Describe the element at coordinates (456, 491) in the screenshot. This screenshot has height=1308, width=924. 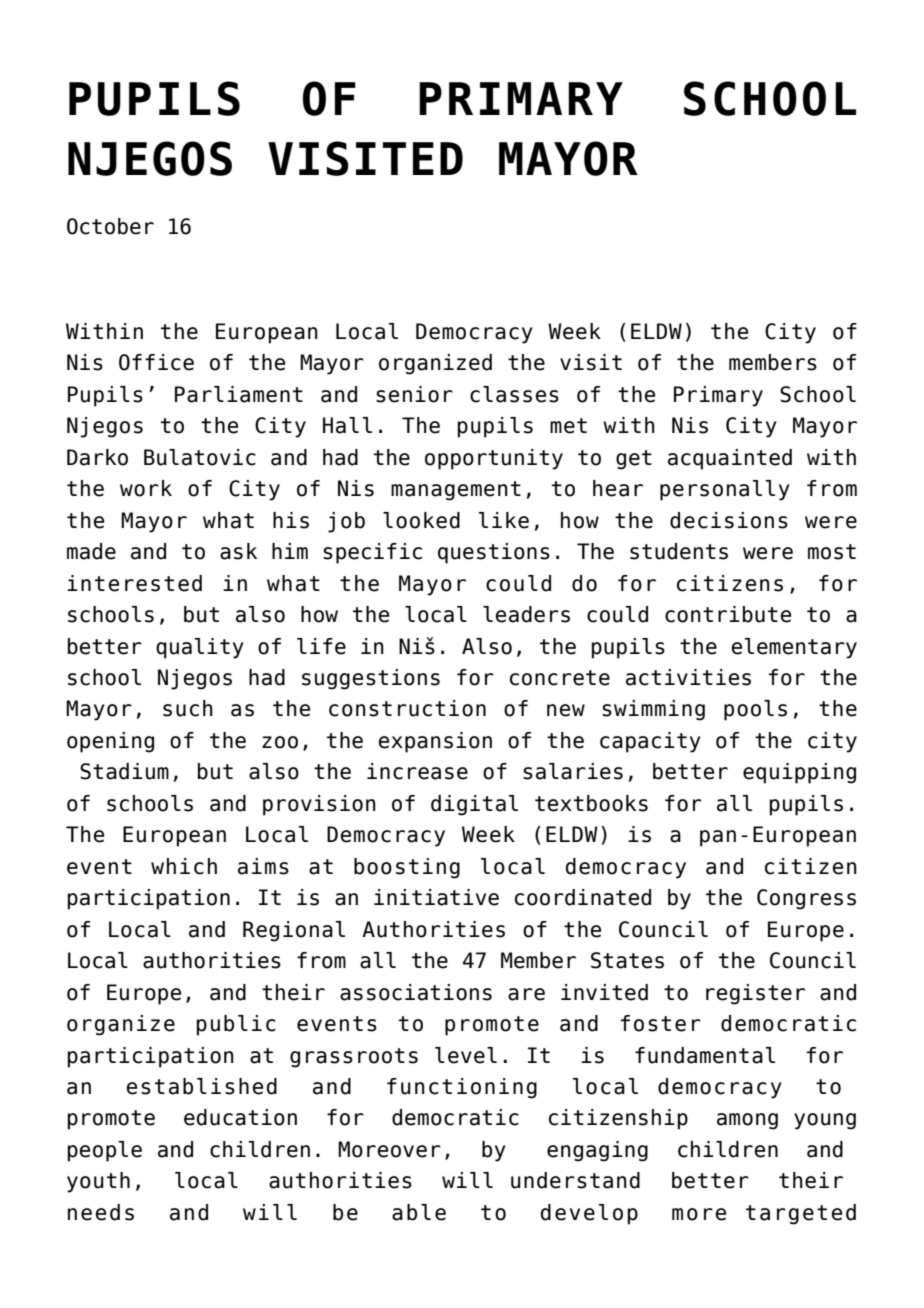
I see `management` at that location.
